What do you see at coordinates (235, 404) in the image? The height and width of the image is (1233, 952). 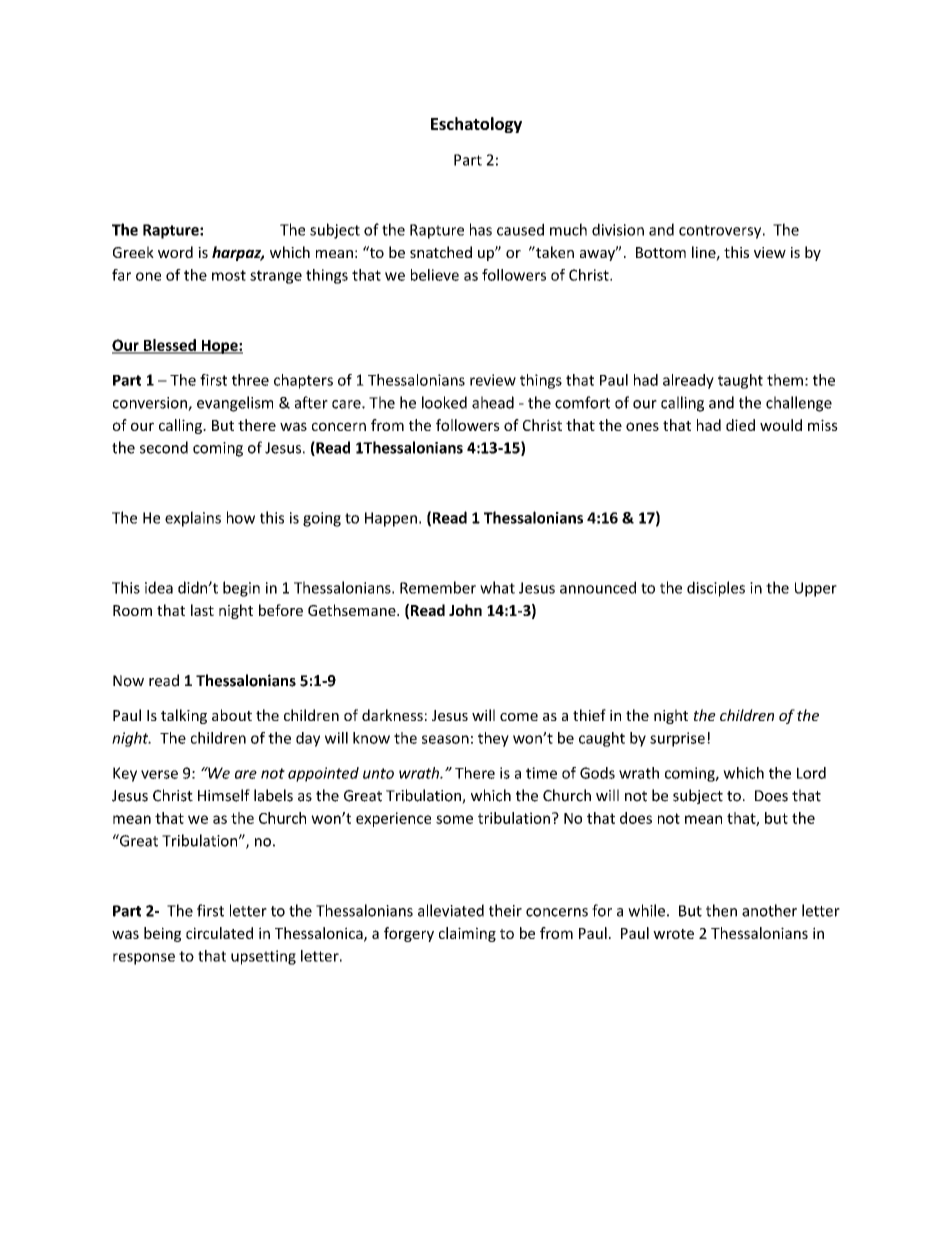 I see `evangelism` at bounding box center [235, 404].
